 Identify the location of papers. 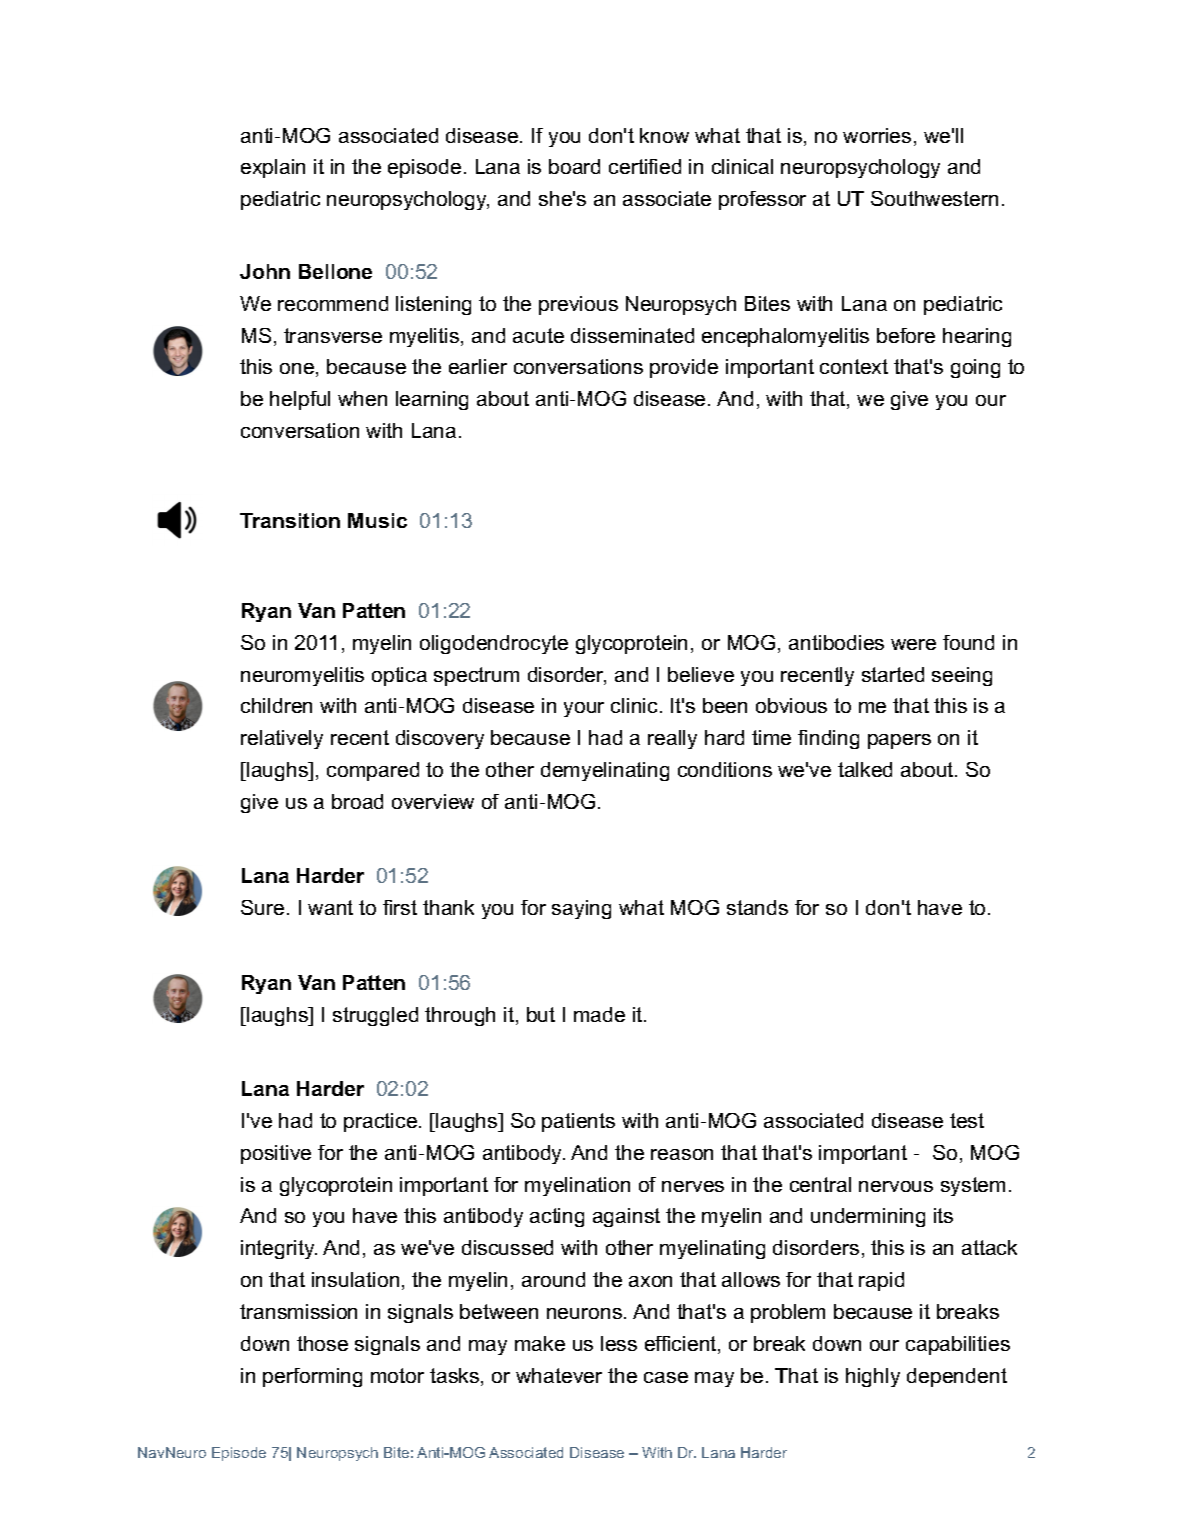
(899, 741).
